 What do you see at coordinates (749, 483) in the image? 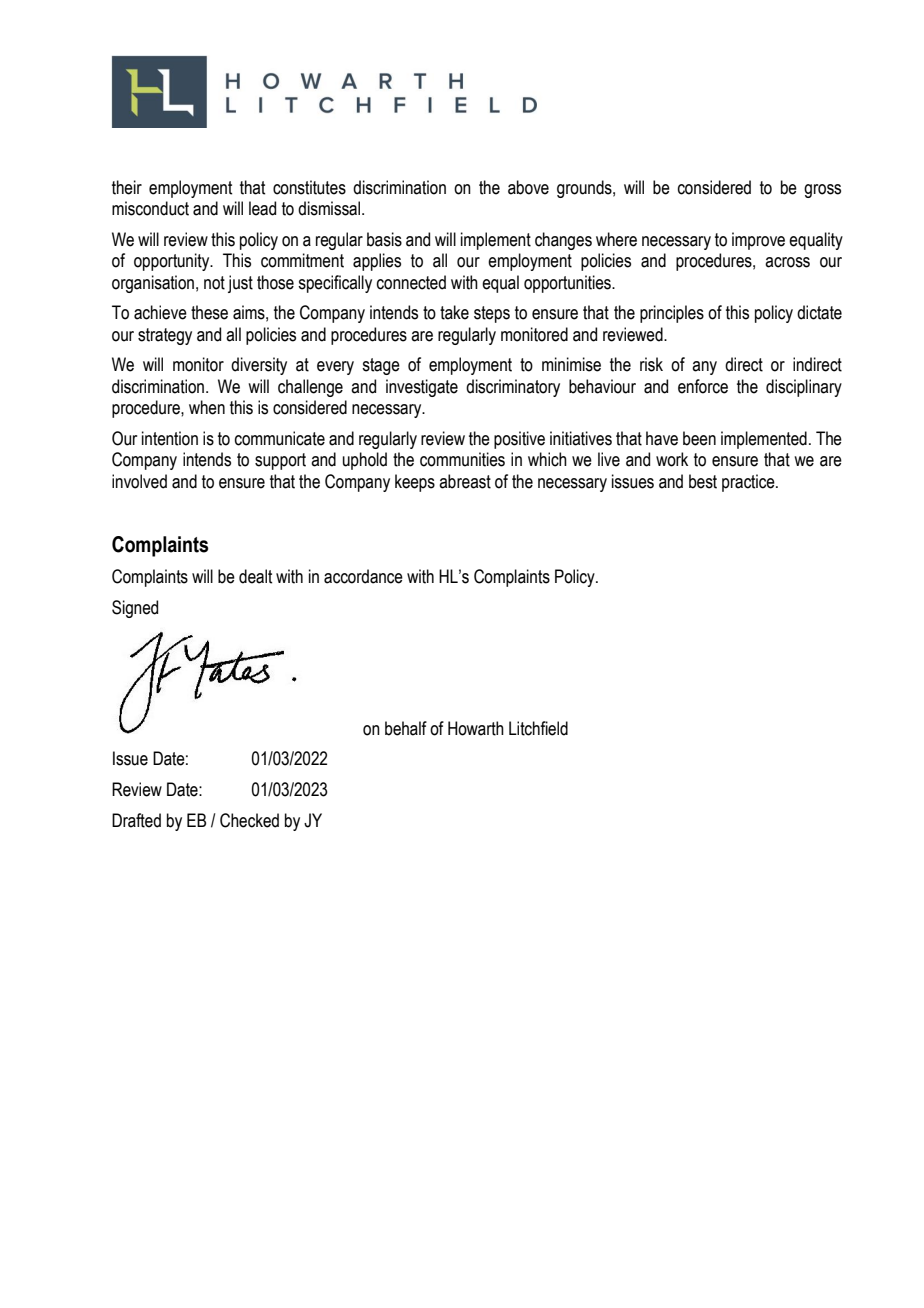
I see `practice` at bounding box center [749, 483].
